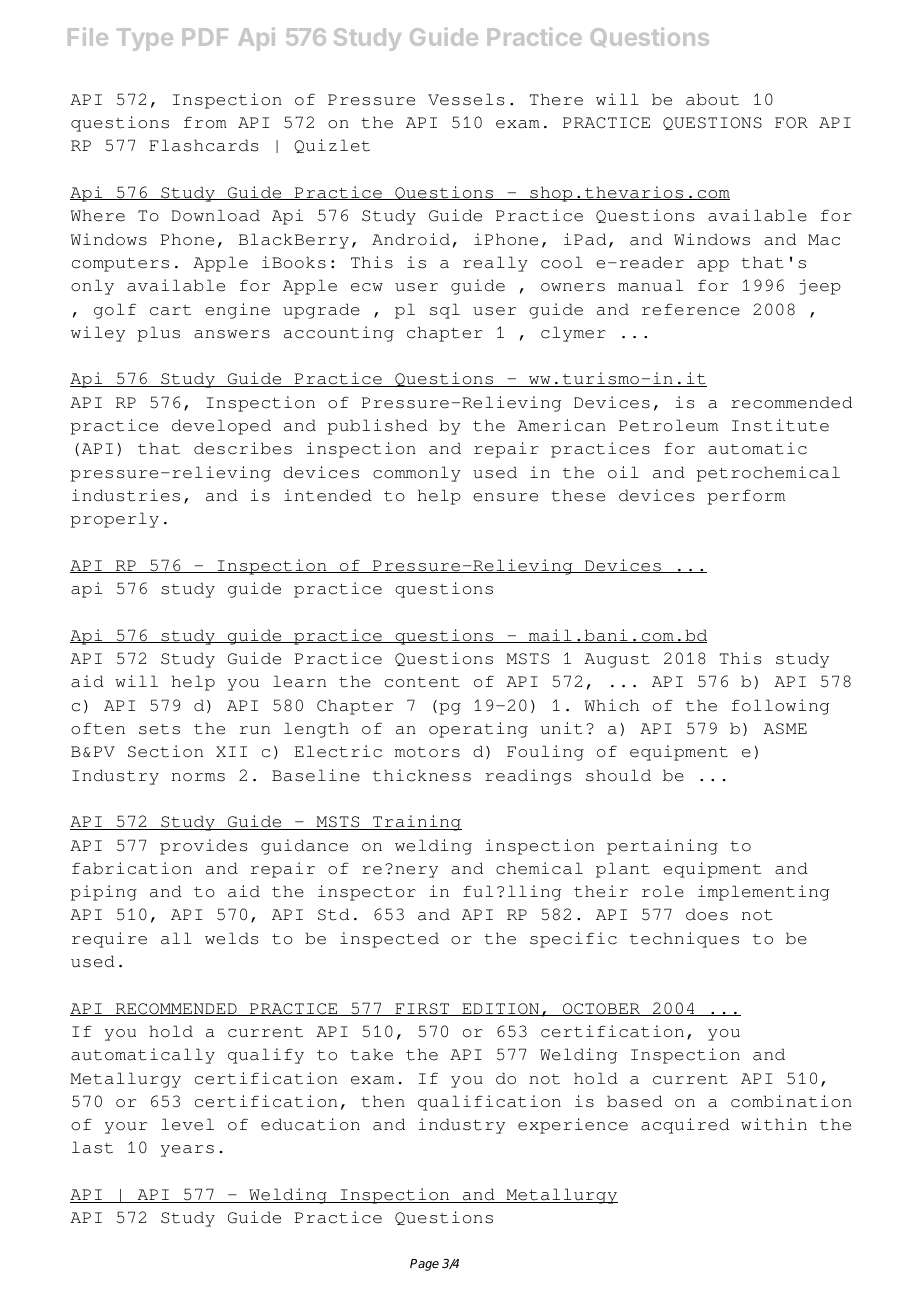 The width and height of the screenshot is (924, 1308). I want to click on welds, so click(231, 938).
